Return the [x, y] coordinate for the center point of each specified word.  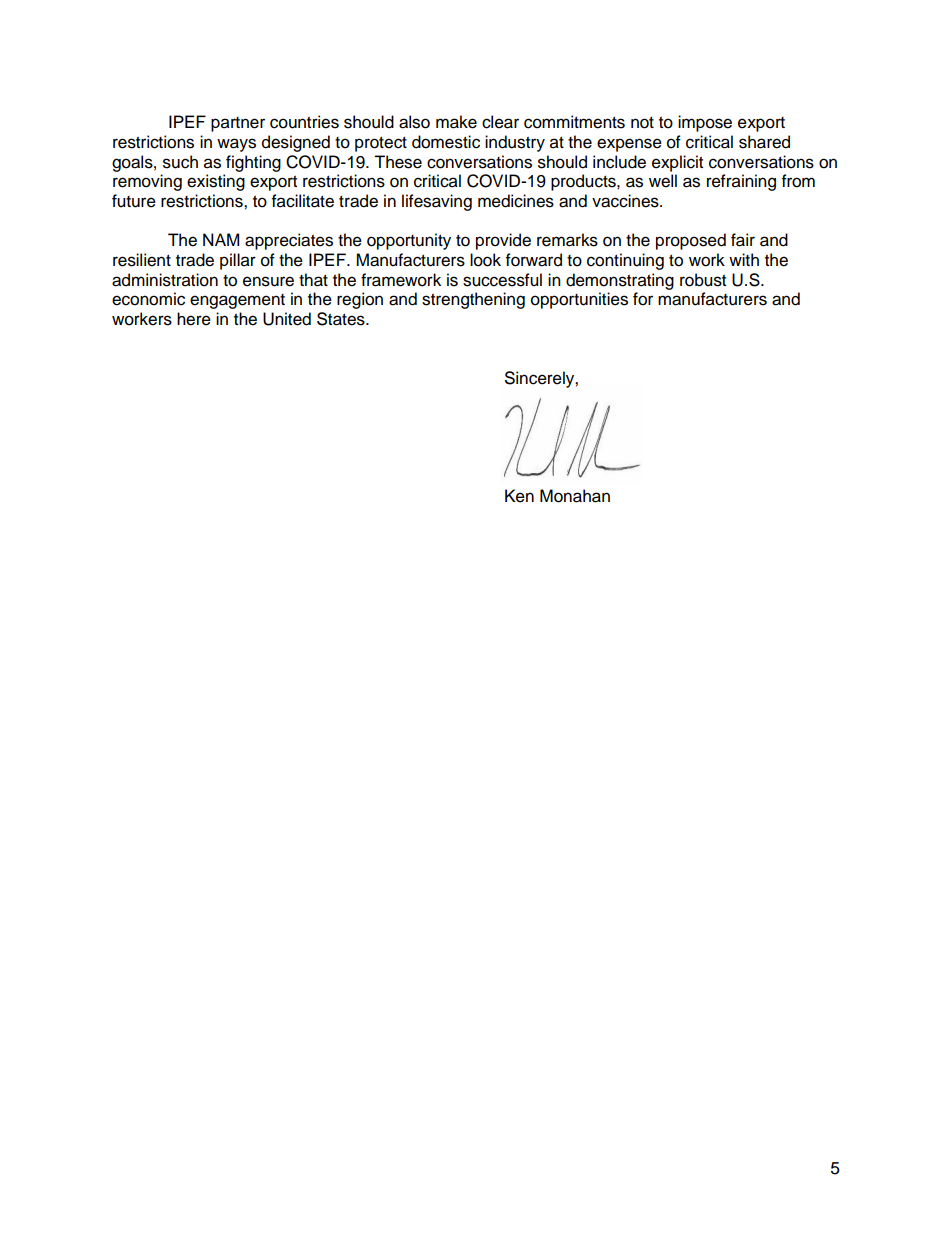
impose [705, 123]
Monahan [575, 496]
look [485, 260]
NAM [221, 239]
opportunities [579, 300]
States [342, 319]
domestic [446, 142]
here [194, 319]
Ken [519, 496]
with [744, 259]
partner [238, 124]
